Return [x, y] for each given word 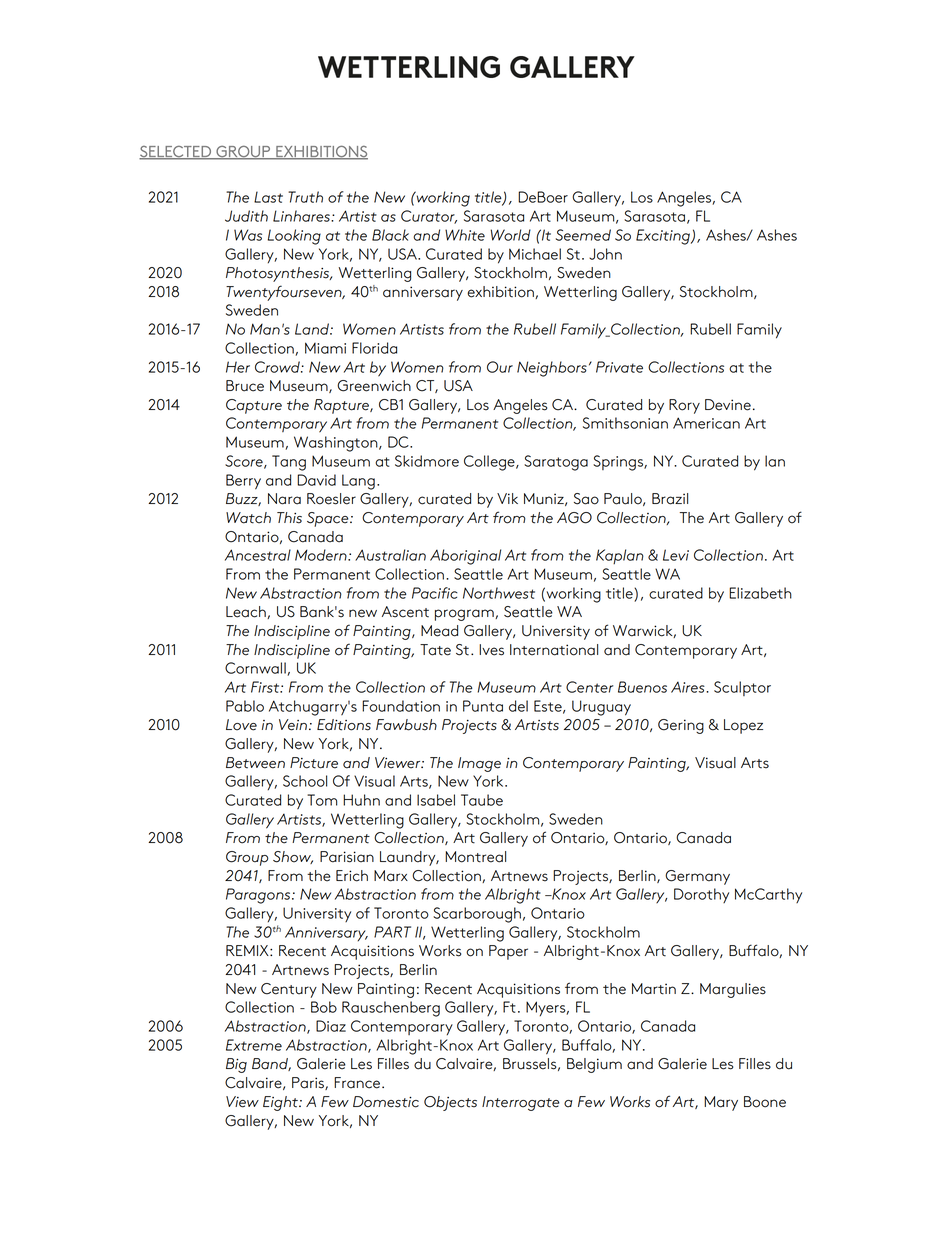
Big [236, 1065]
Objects [450, 1103]
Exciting [664, 237]
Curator [429, 217]
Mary [721, 1103]
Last [268, 197]
